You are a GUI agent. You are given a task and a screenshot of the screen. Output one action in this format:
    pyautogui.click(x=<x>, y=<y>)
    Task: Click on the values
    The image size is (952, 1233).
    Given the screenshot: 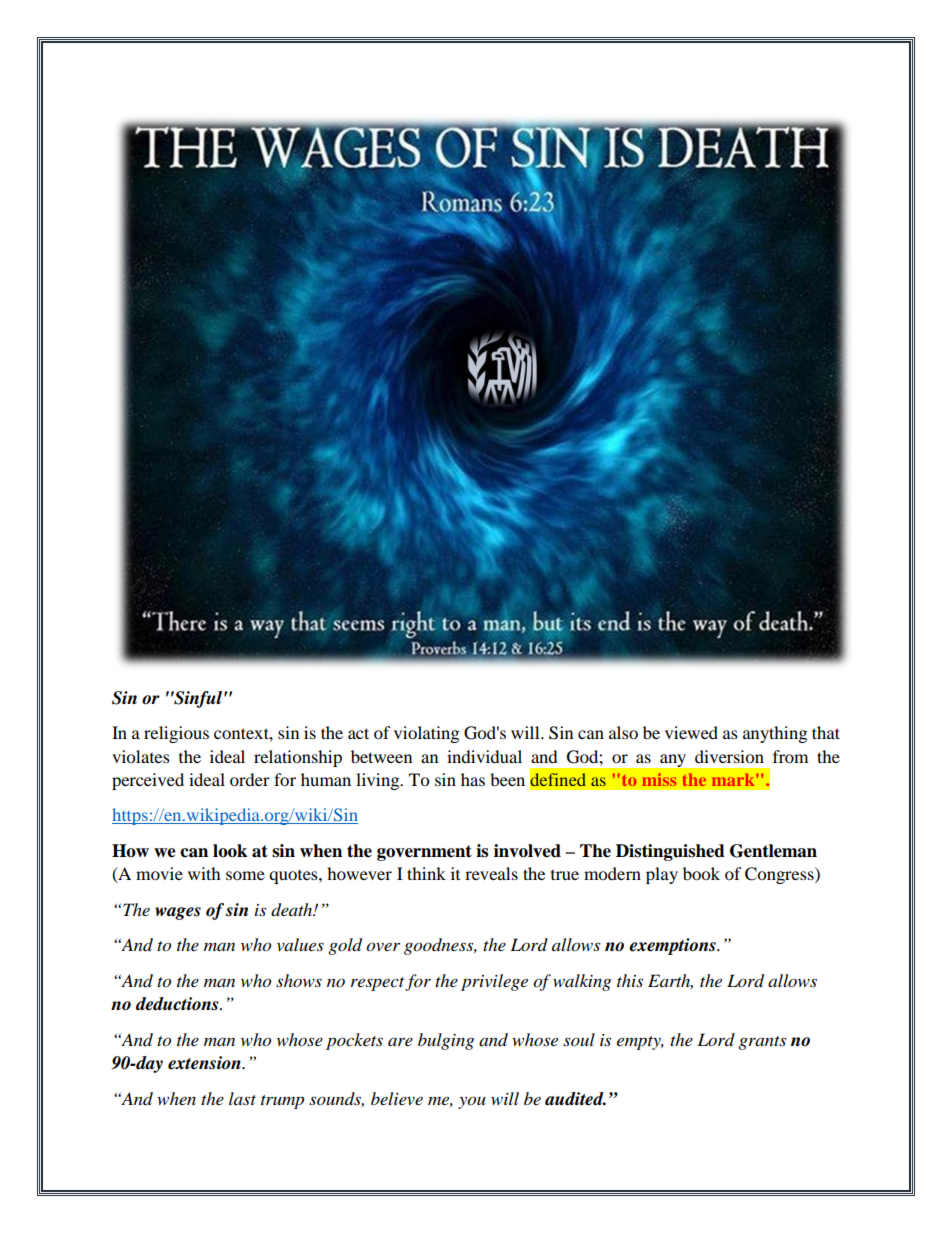 What is the action you would take?
    pyautogui.click(x=300, y=944)
